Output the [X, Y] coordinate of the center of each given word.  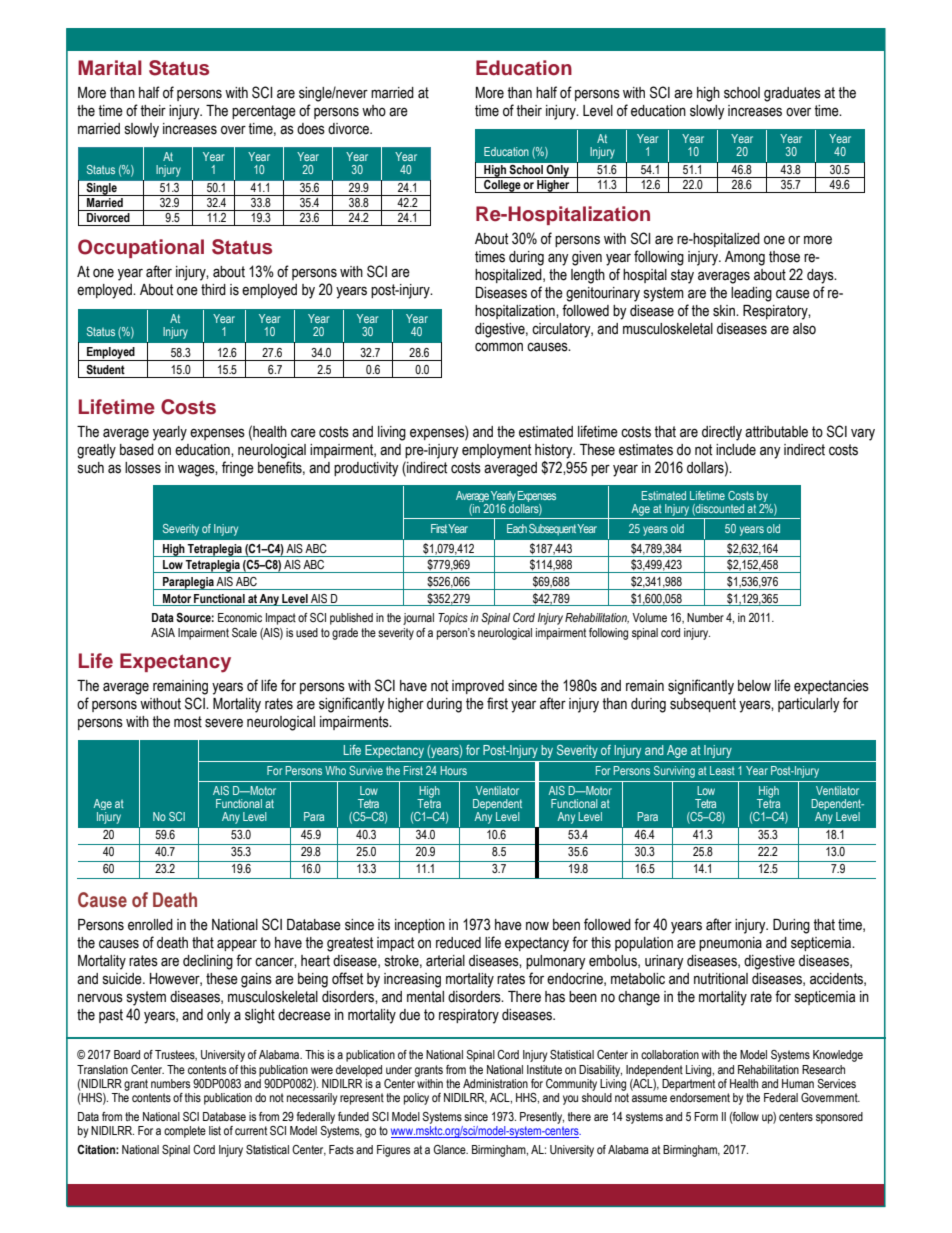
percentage [264, 112]
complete [185, 1132]
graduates [792, 94]
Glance [450, 1149]
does [311, 129]
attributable [776, 432]
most [188, 722]
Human [798, 1083]
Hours [453, 770]
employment [496, 451]
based [137, 450]
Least [722, 770]
